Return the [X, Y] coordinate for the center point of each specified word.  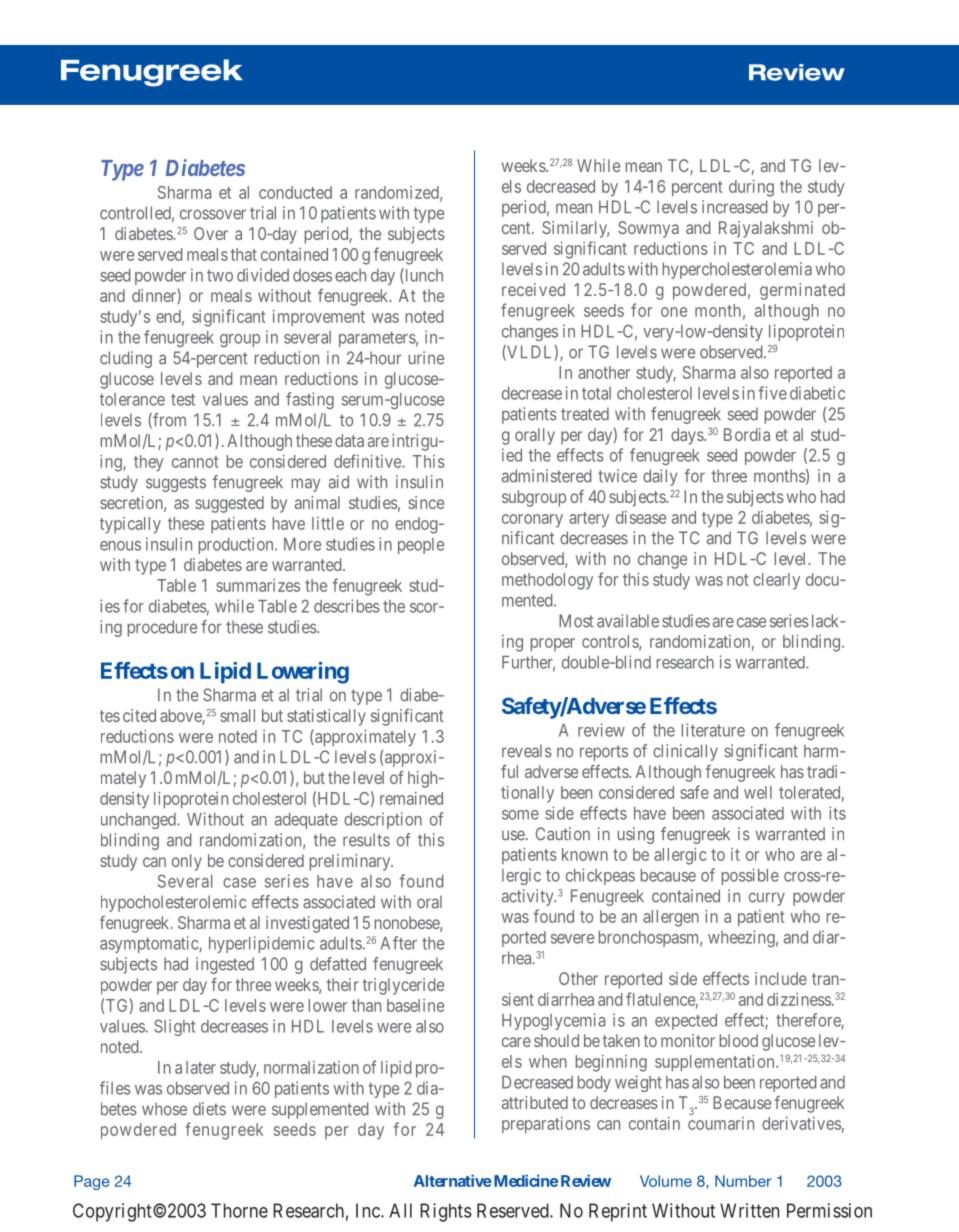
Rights [446, 1212]
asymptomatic [150, 944]
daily [660, 477]
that [244, 254]
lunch [423, 276]
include [781, 978]
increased [734, 207]
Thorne [239, 1210]
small [237, 715]
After [399, 943]
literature [713, 730]
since [426, 502]
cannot [195, 462]
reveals [527, 751]
